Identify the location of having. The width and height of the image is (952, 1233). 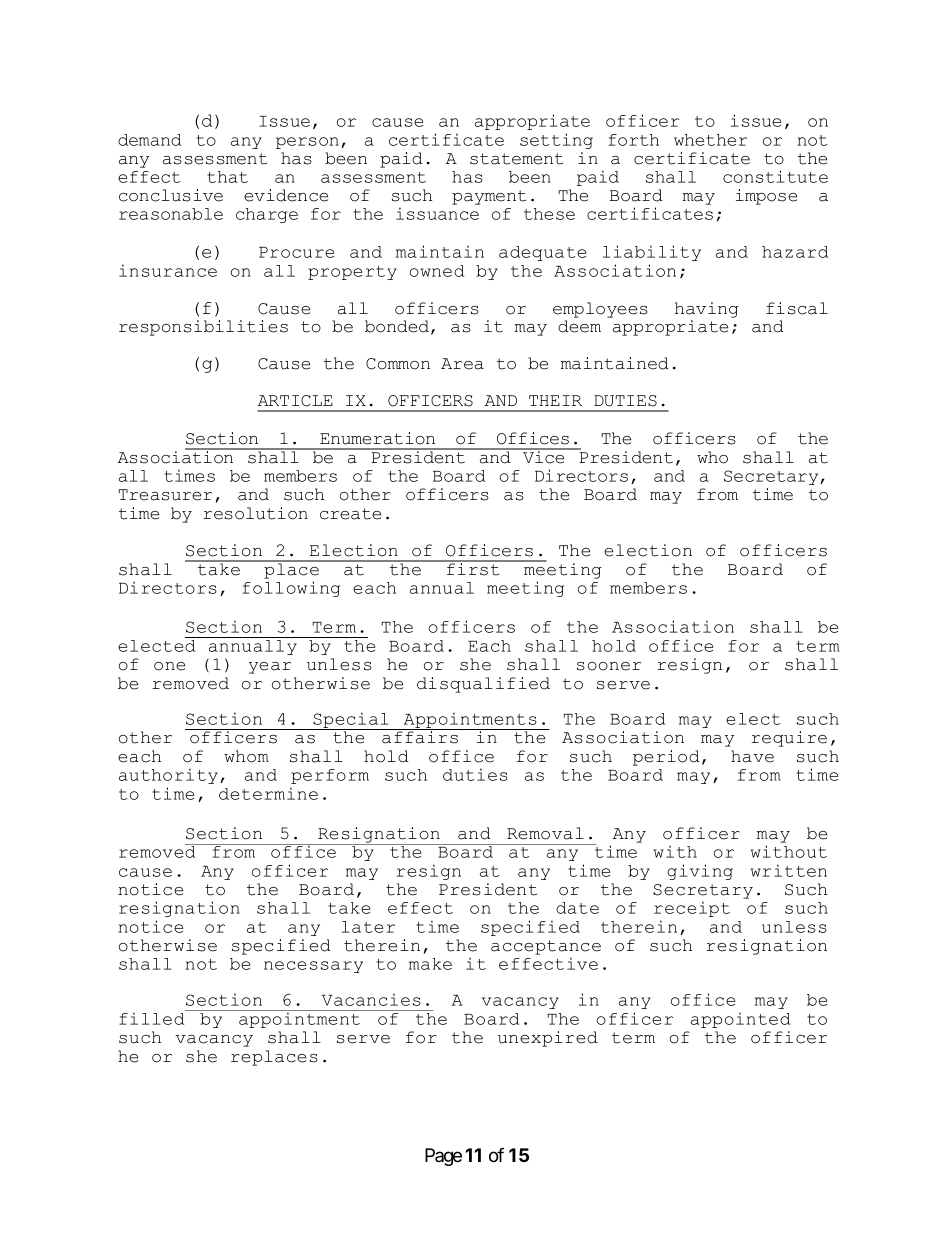
(707, 310).
